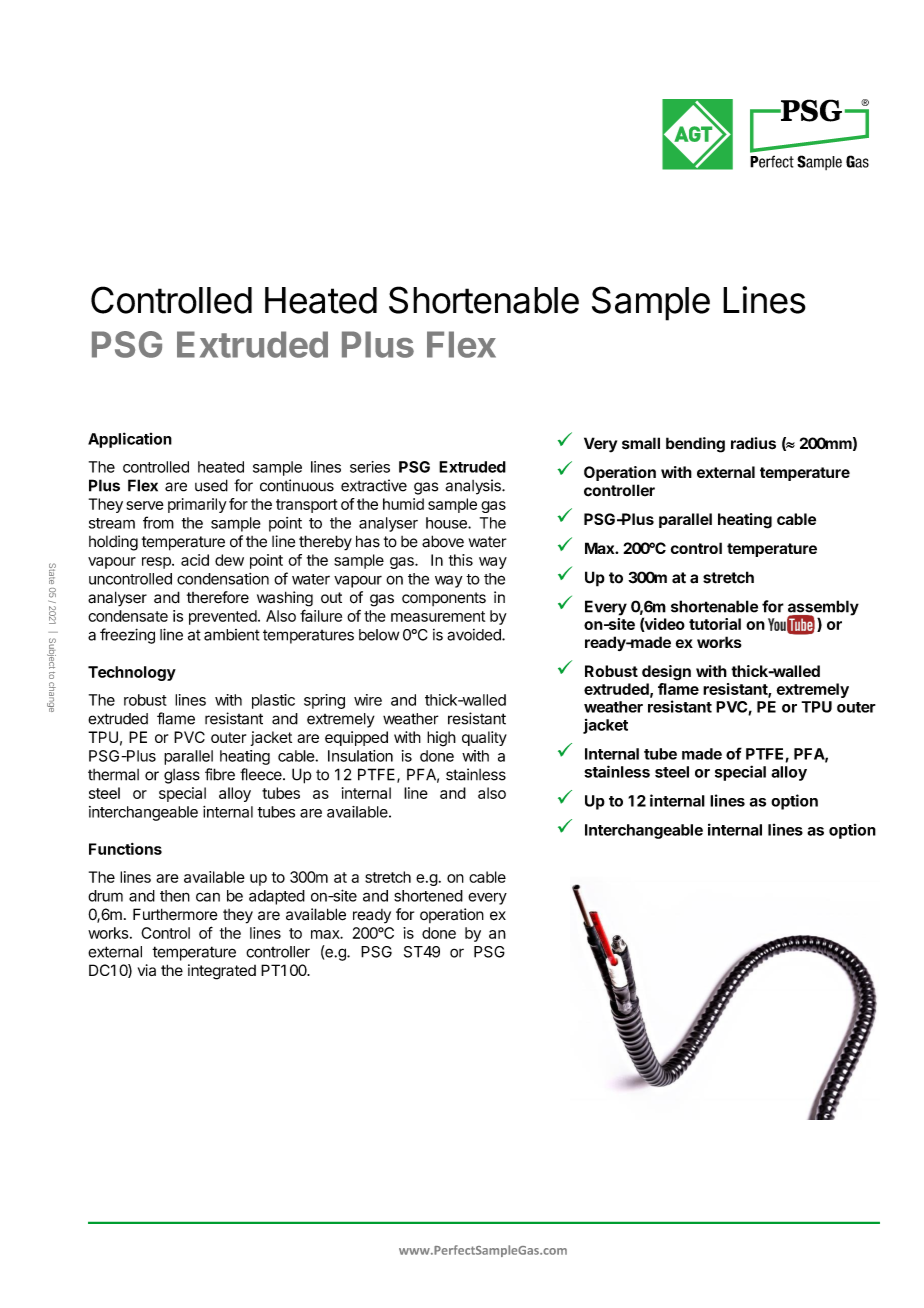 The height and width of the page is (1308, 924). What do you see at coordinates (222, 972) in the page?
I see `integrated` at bounding box center [222, 972].
